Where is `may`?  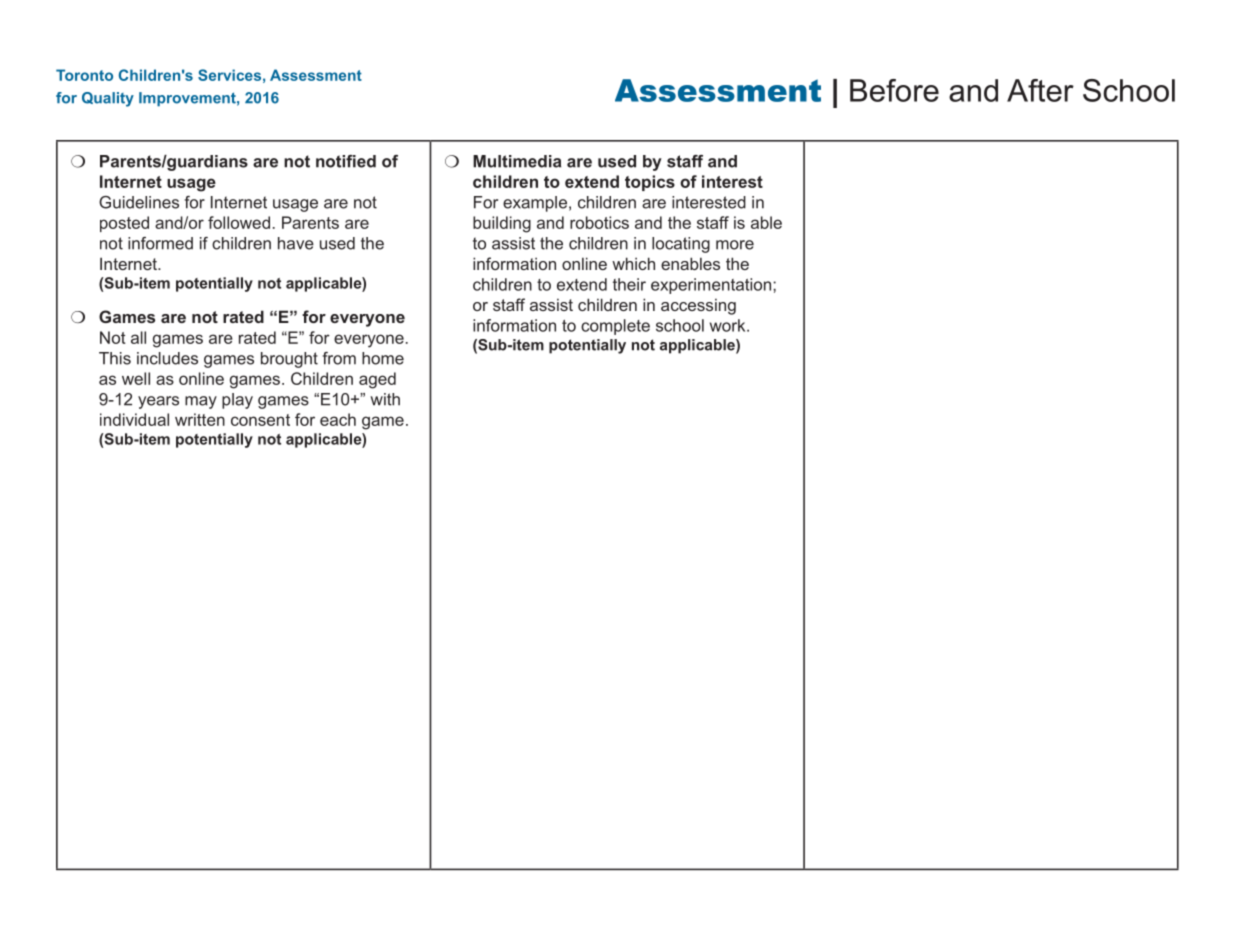
may is located at coordinates (201, 402).
